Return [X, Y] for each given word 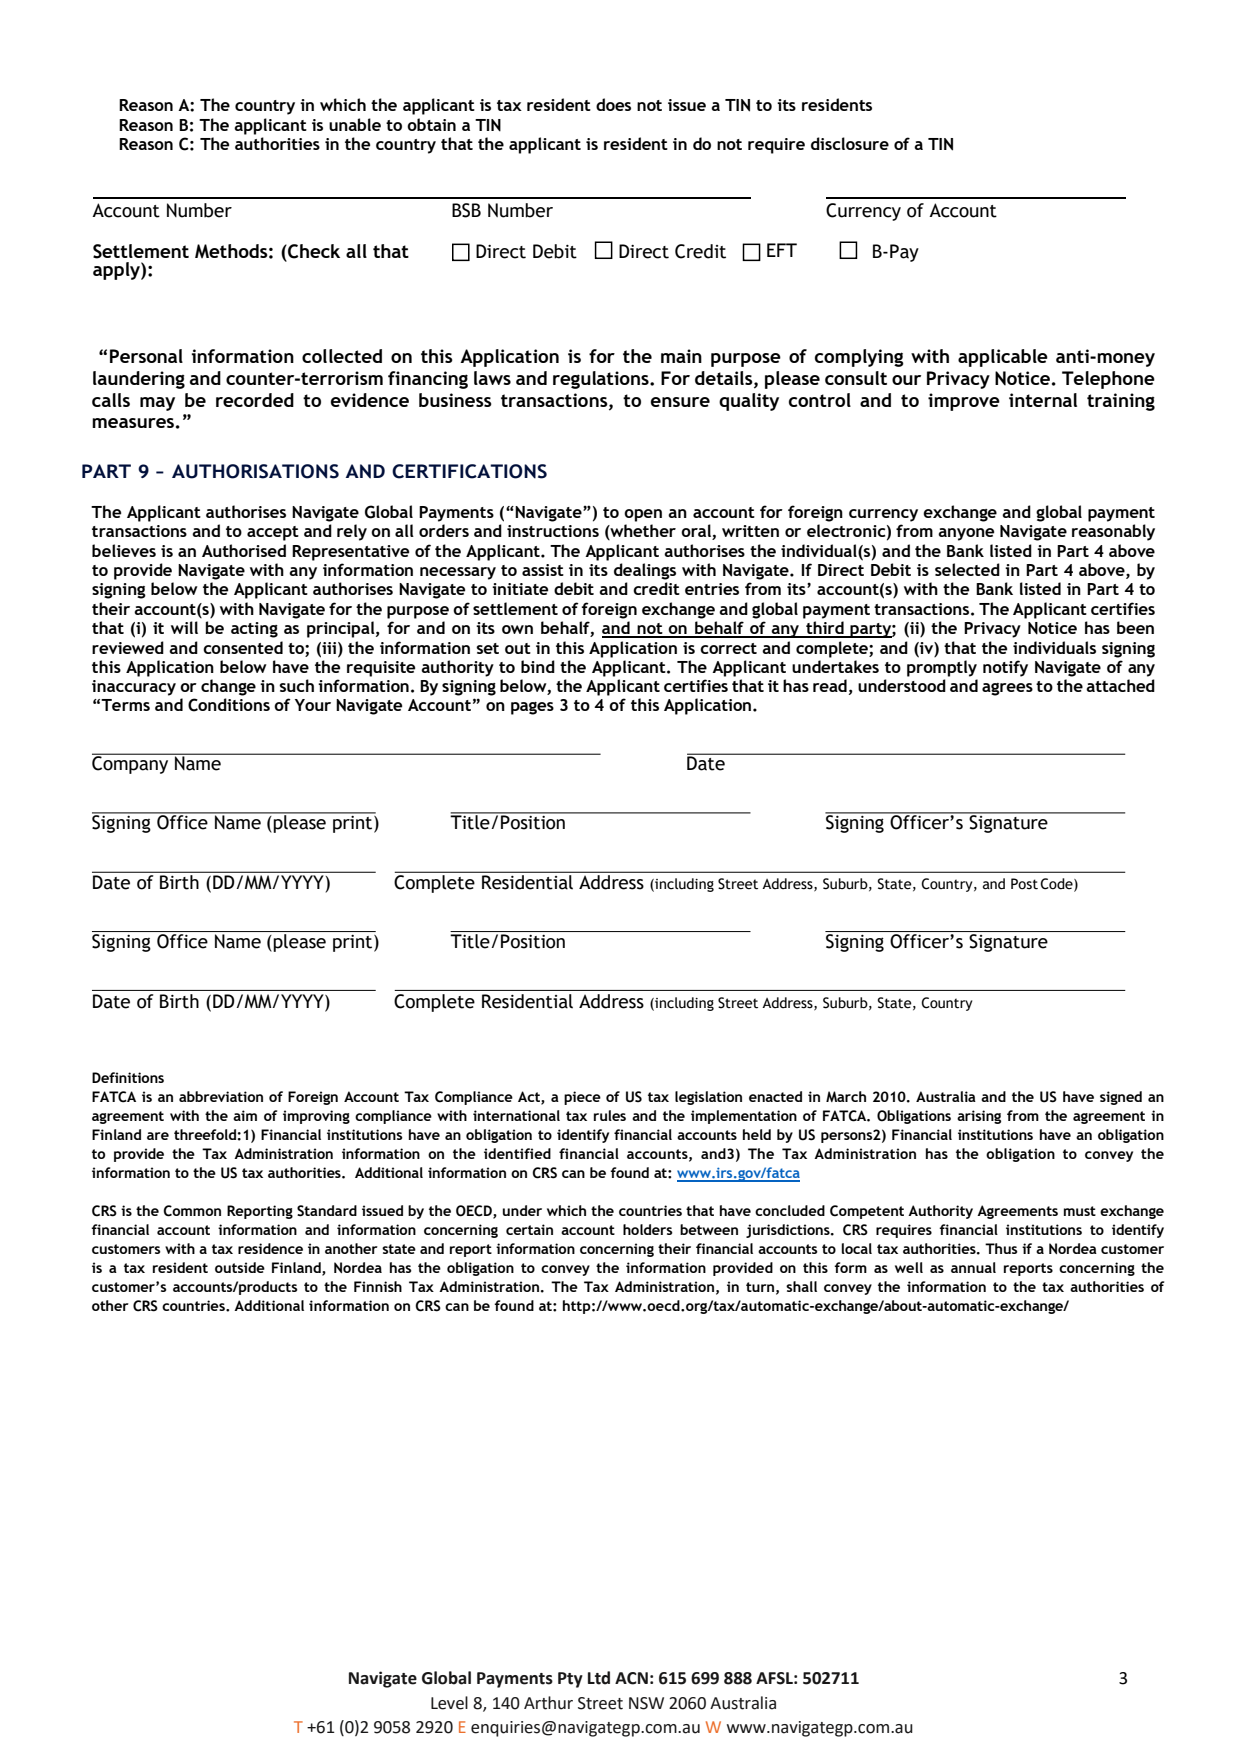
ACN [631, 1678]
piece [582, 1098]
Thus [1001, 1248]
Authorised [244, 550]
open [643, 515]
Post [1024, 884]
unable [355, 124]
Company [131, 764]
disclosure [850, 143]
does [613, 104]
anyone [966, 534]
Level [449, 1703]
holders [648, 1229]
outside [240, 1267]
